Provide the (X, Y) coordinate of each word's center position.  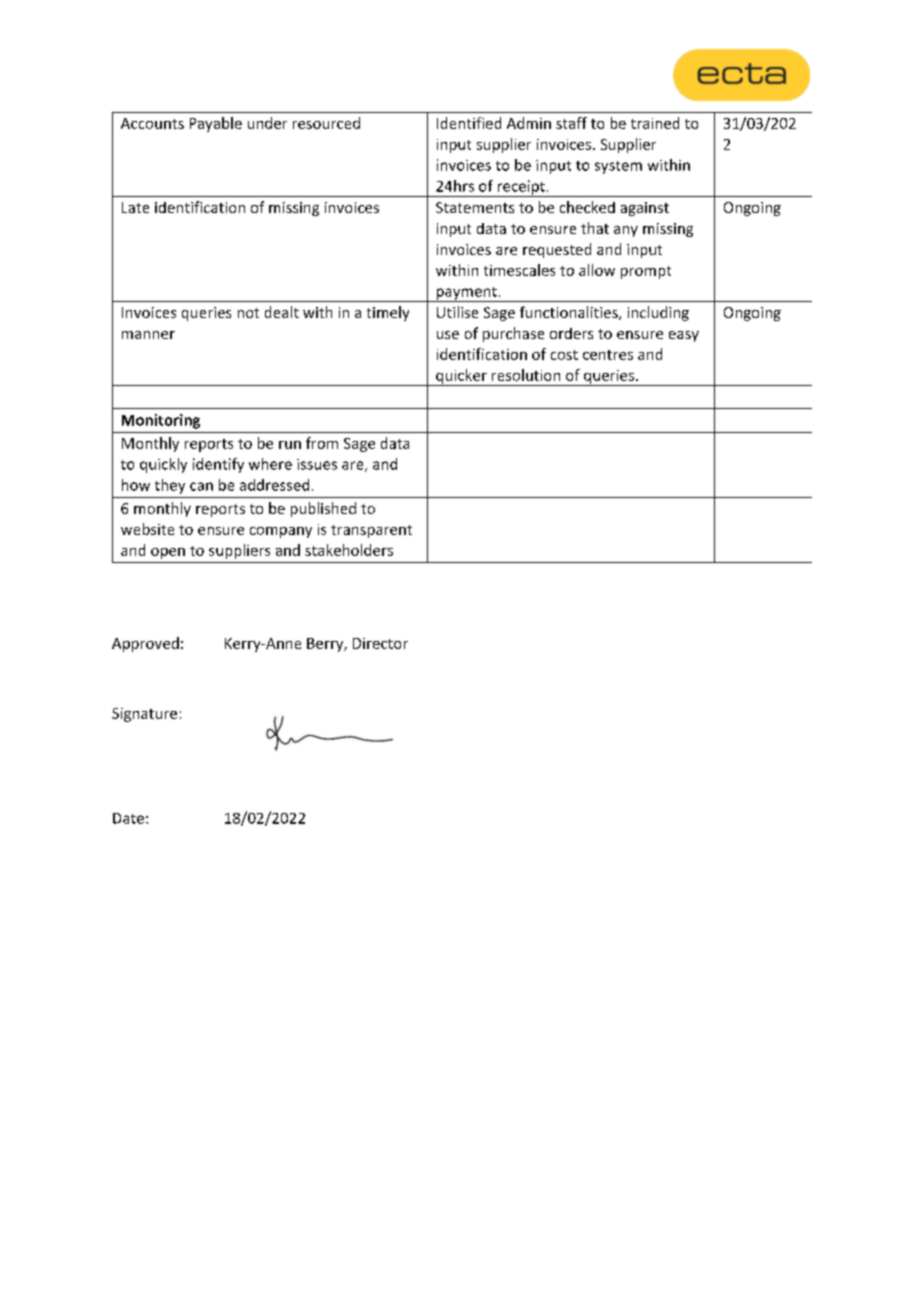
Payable (216, 124)
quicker (461, 377)
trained (655, 123)
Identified (469, 123)
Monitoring (161, 421)
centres (608, 355)
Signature (144, 715)
